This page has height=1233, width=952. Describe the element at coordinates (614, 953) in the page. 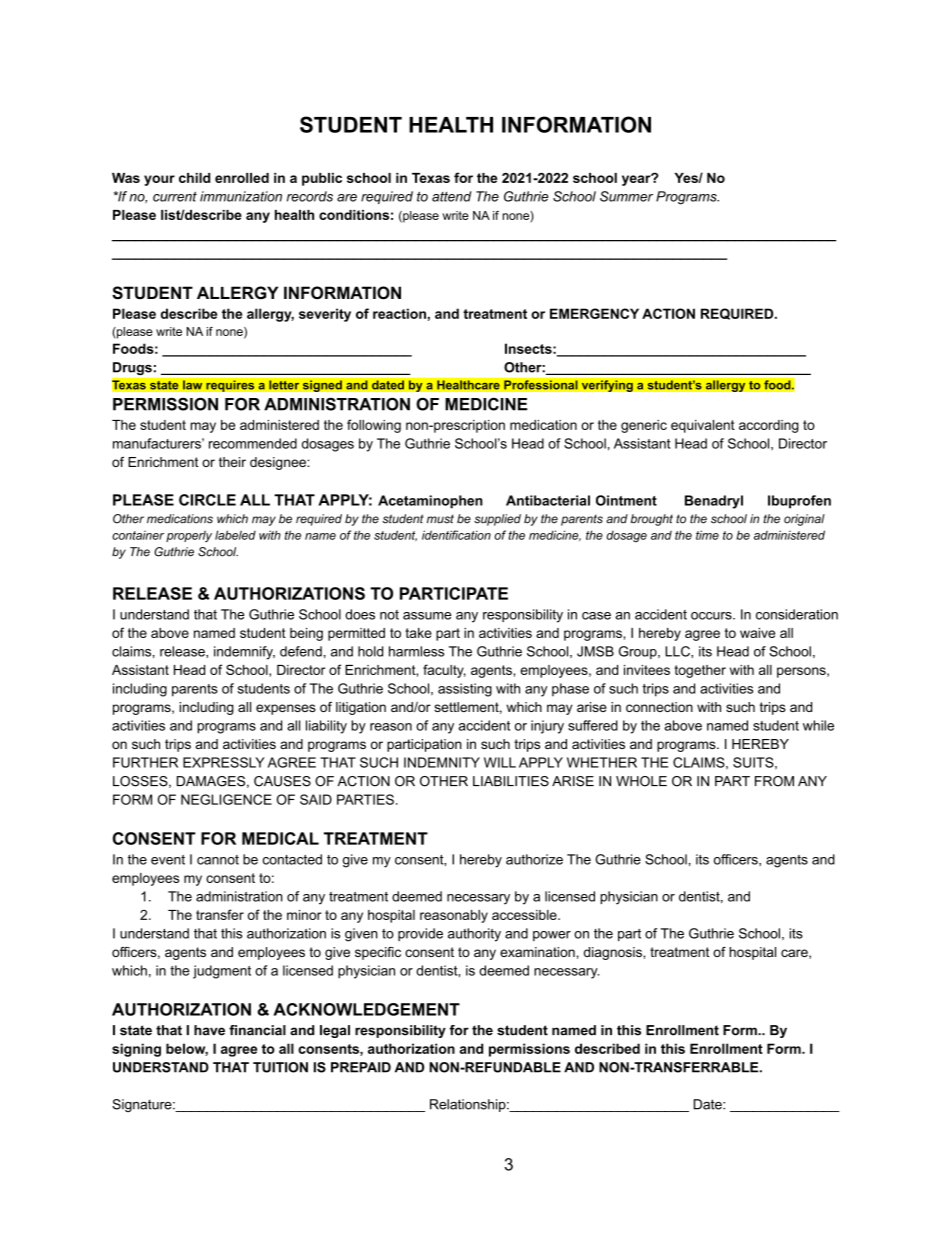

I see `diagnosis` at that location.
